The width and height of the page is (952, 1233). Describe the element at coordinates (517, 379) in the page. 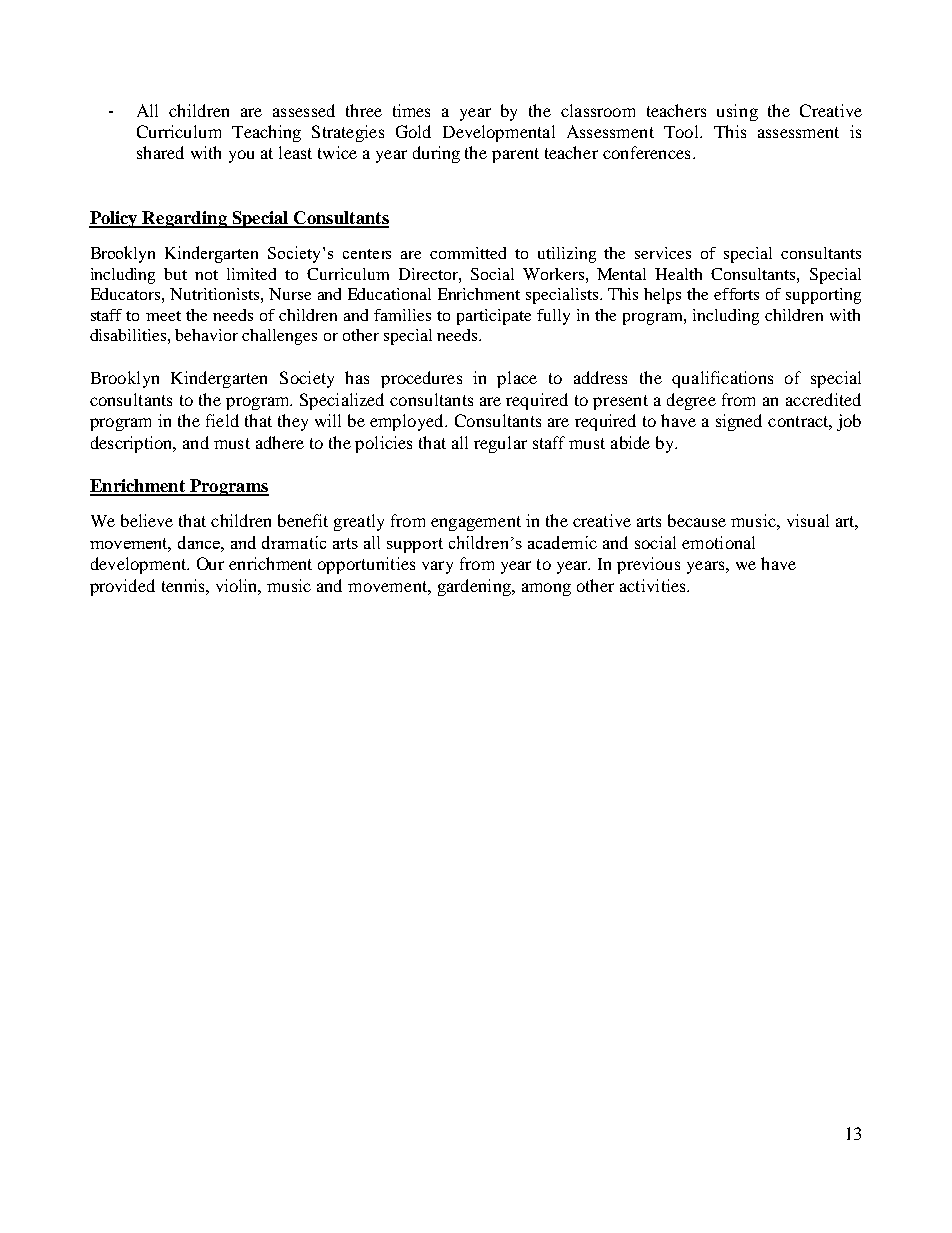

I see `place` at that location.
